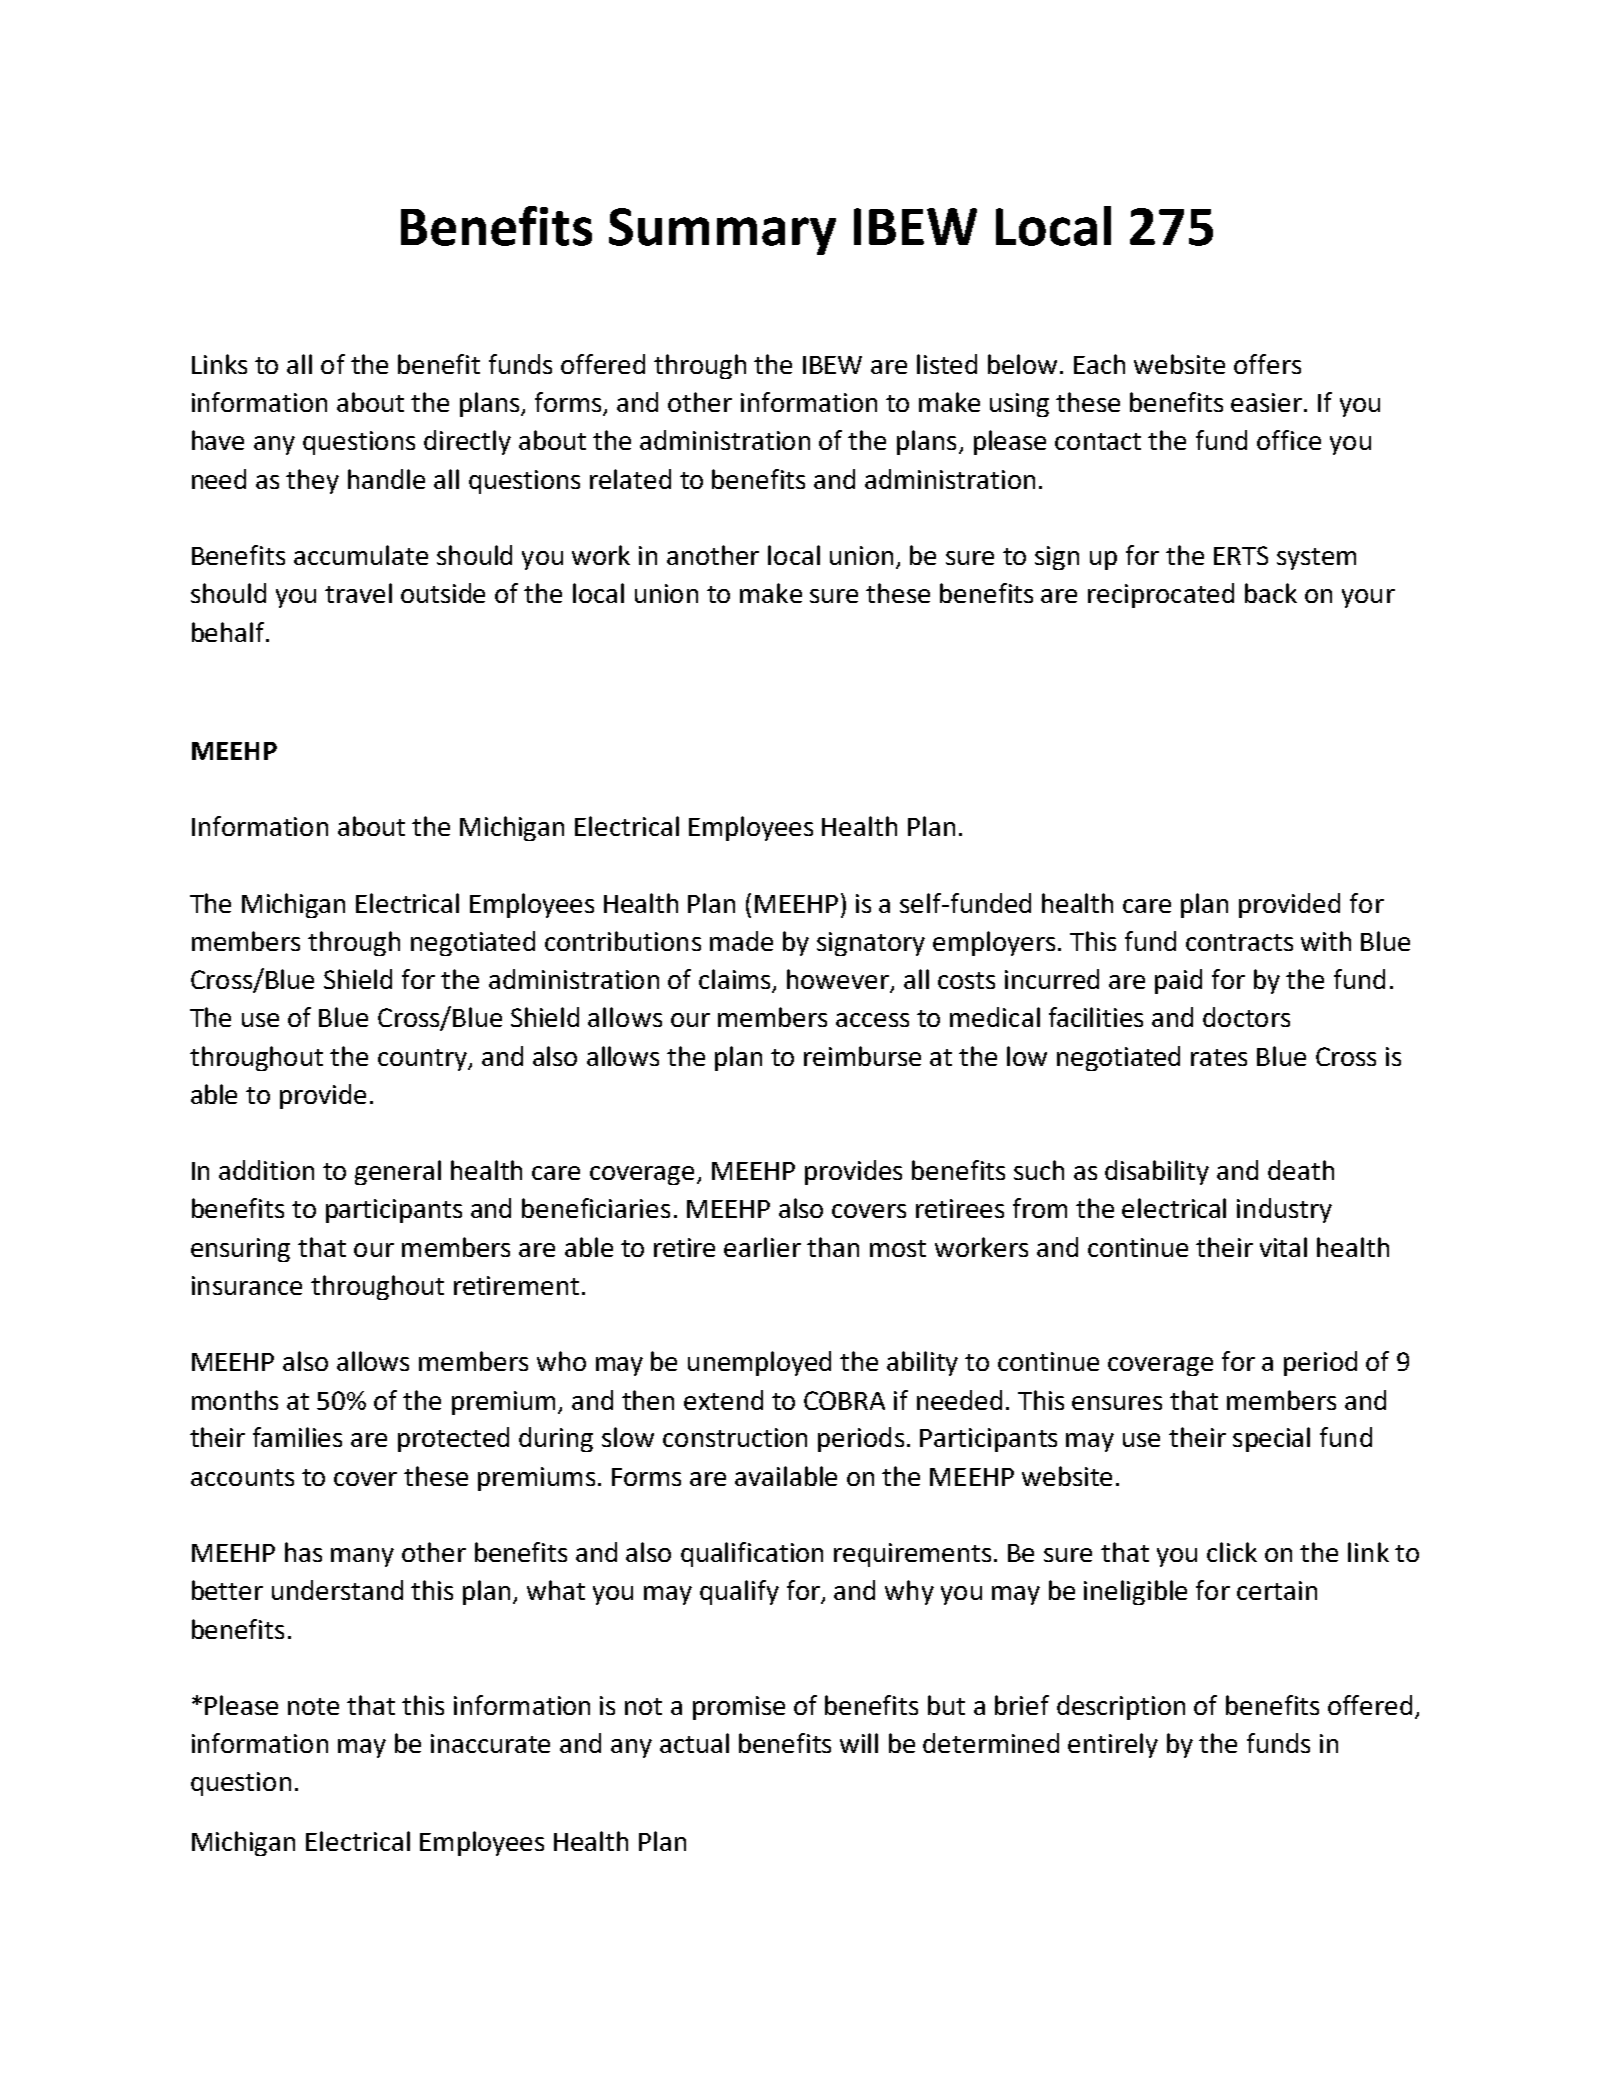 The image size is (1613, 2088). I want to click on promise, so click(739, 1708).
